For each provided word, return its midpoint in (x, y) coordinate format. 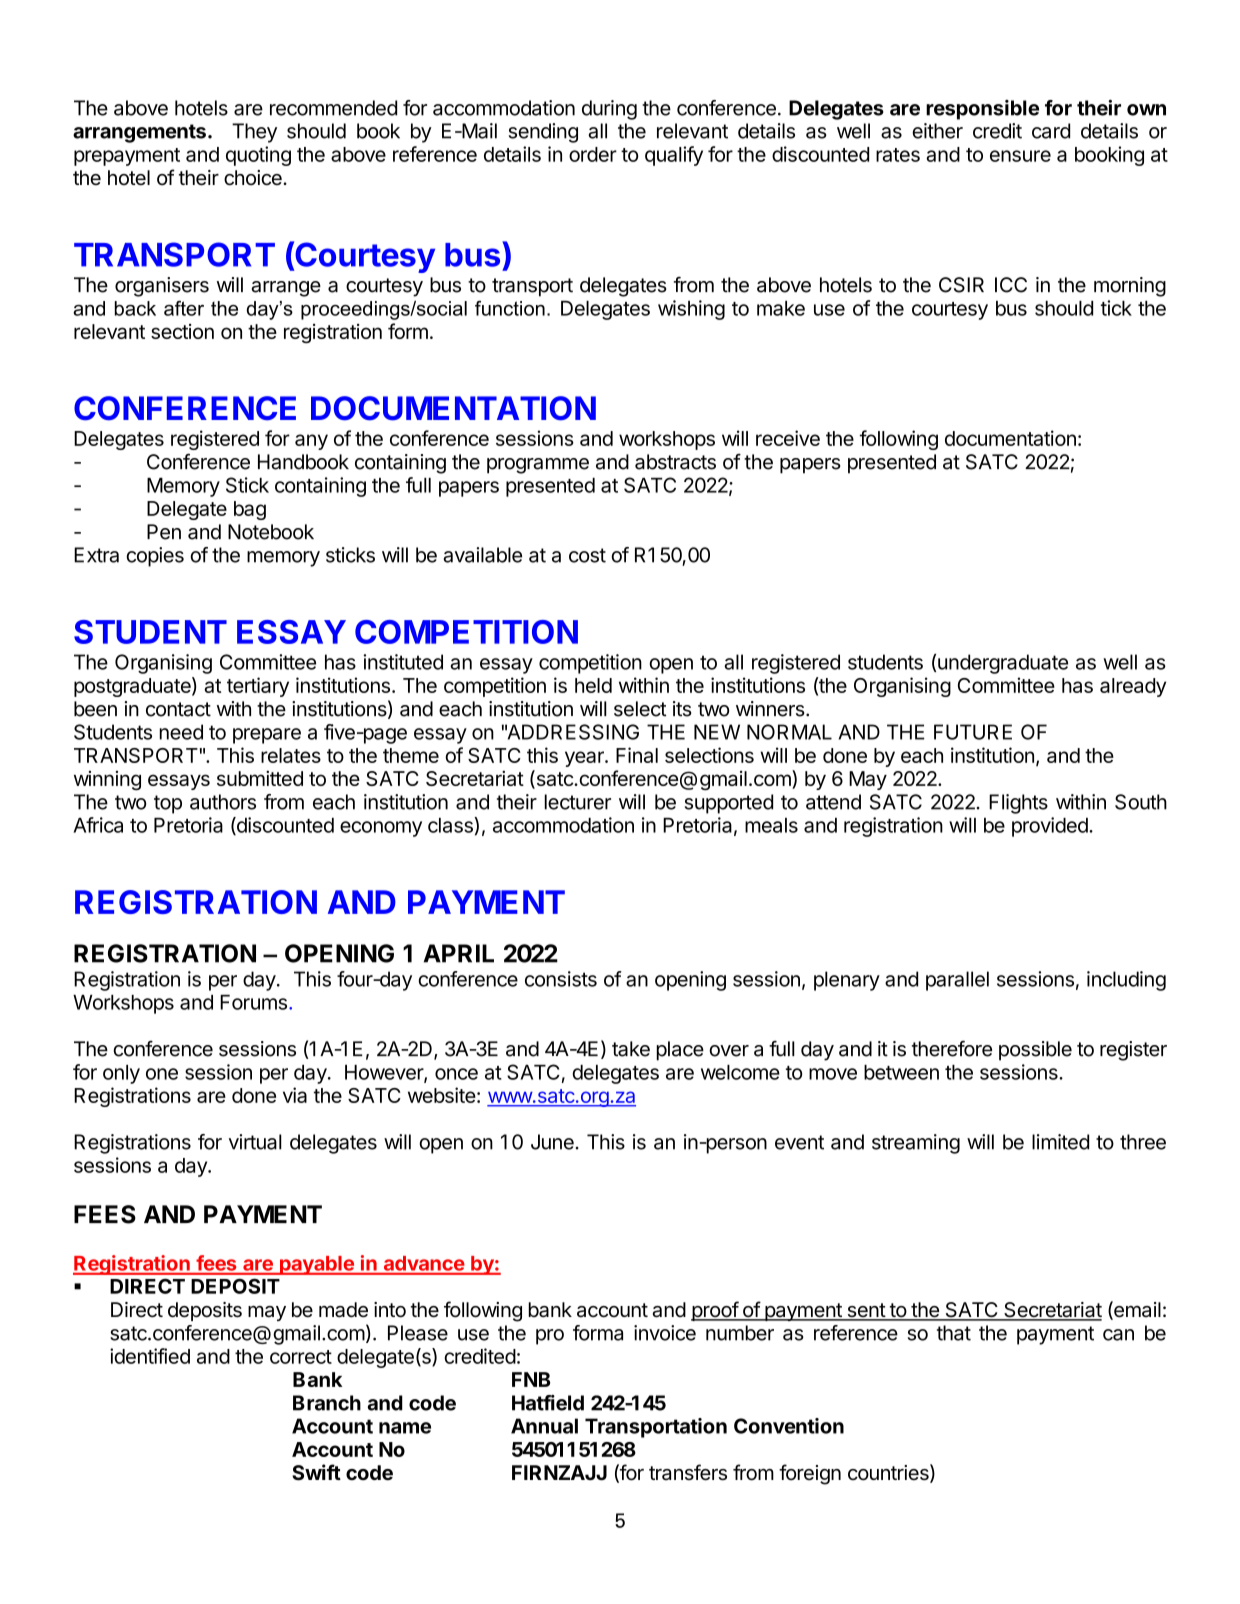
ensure (1020, 156)
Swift (316, 1472)
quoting (258, 156)
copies (155, 557)
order (593, 154)
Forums (253, 1002)
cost (587, 555)
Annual (544, 1426)
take (631, 1049)
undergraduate (1003, 664)
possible (1035, 1051)
